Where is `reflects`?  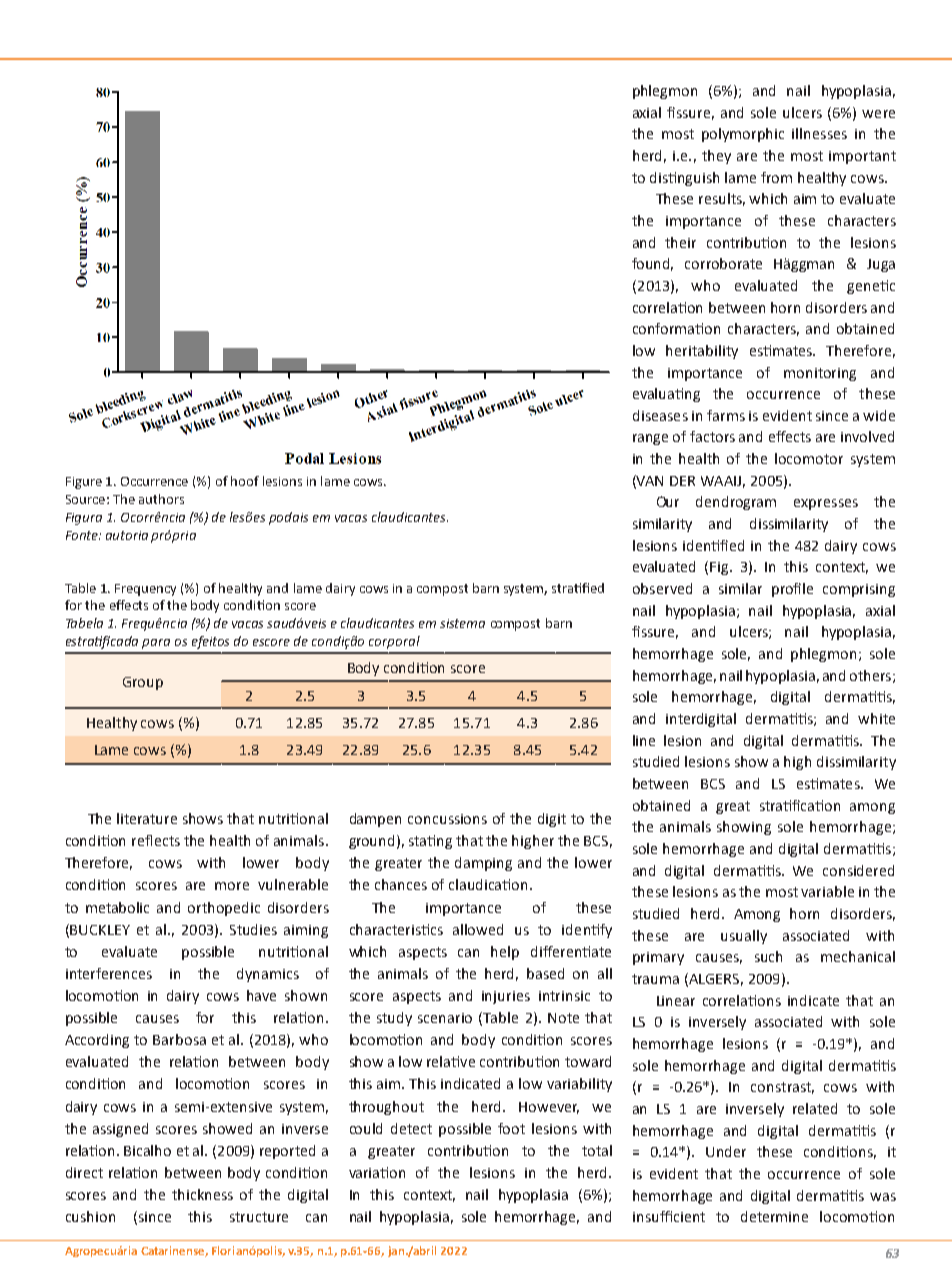
reflects is located at coordinates (156, 840).
